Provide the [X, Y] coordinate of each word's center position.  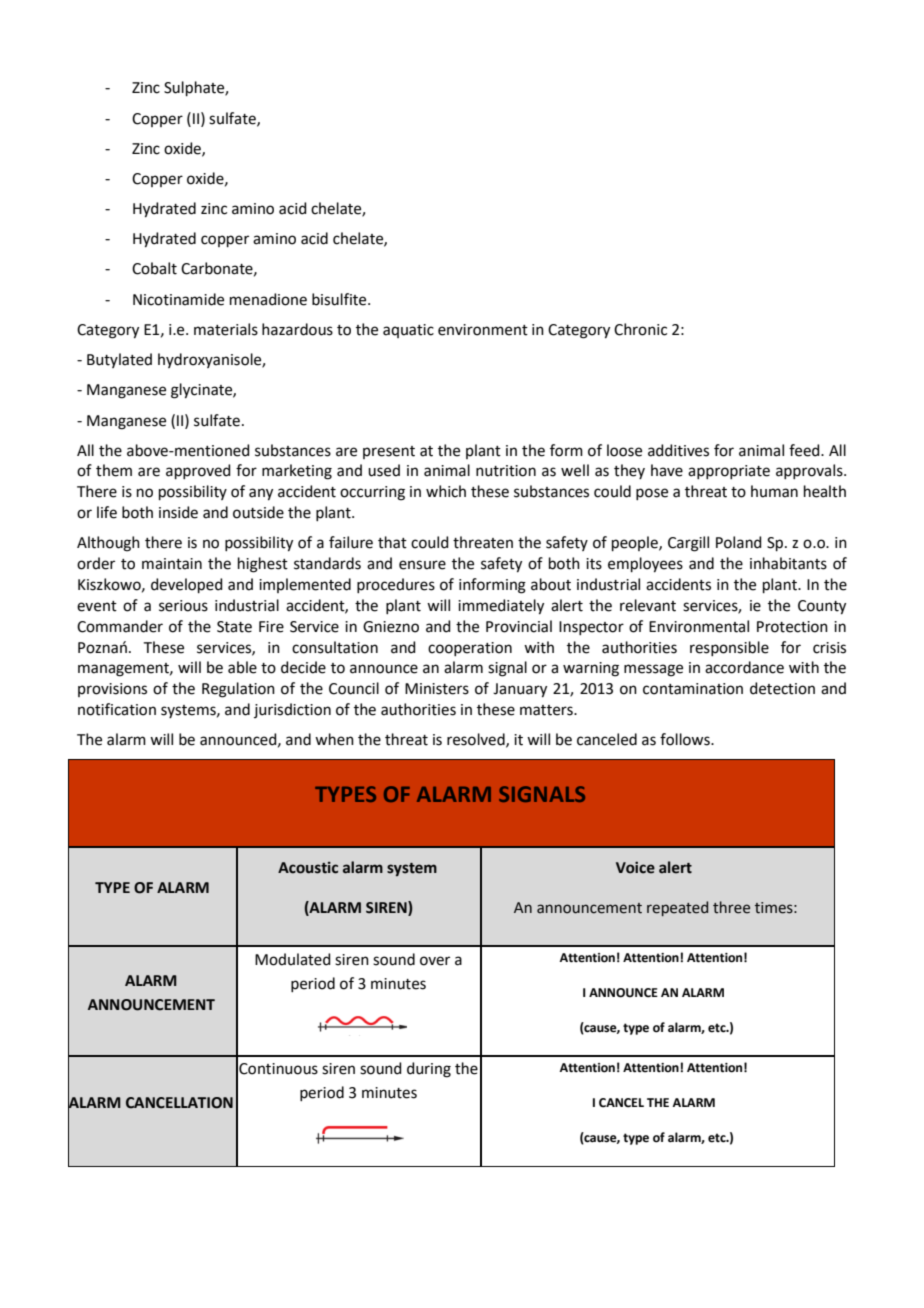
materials [226, 329]
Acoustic [308, 868]
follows [686, 739]
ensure [422, 565]
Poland [739, 542]
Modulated [293, 959]
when [334, 739]
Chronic [640, 329]
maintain [172, 564]
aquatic [408, 331]
